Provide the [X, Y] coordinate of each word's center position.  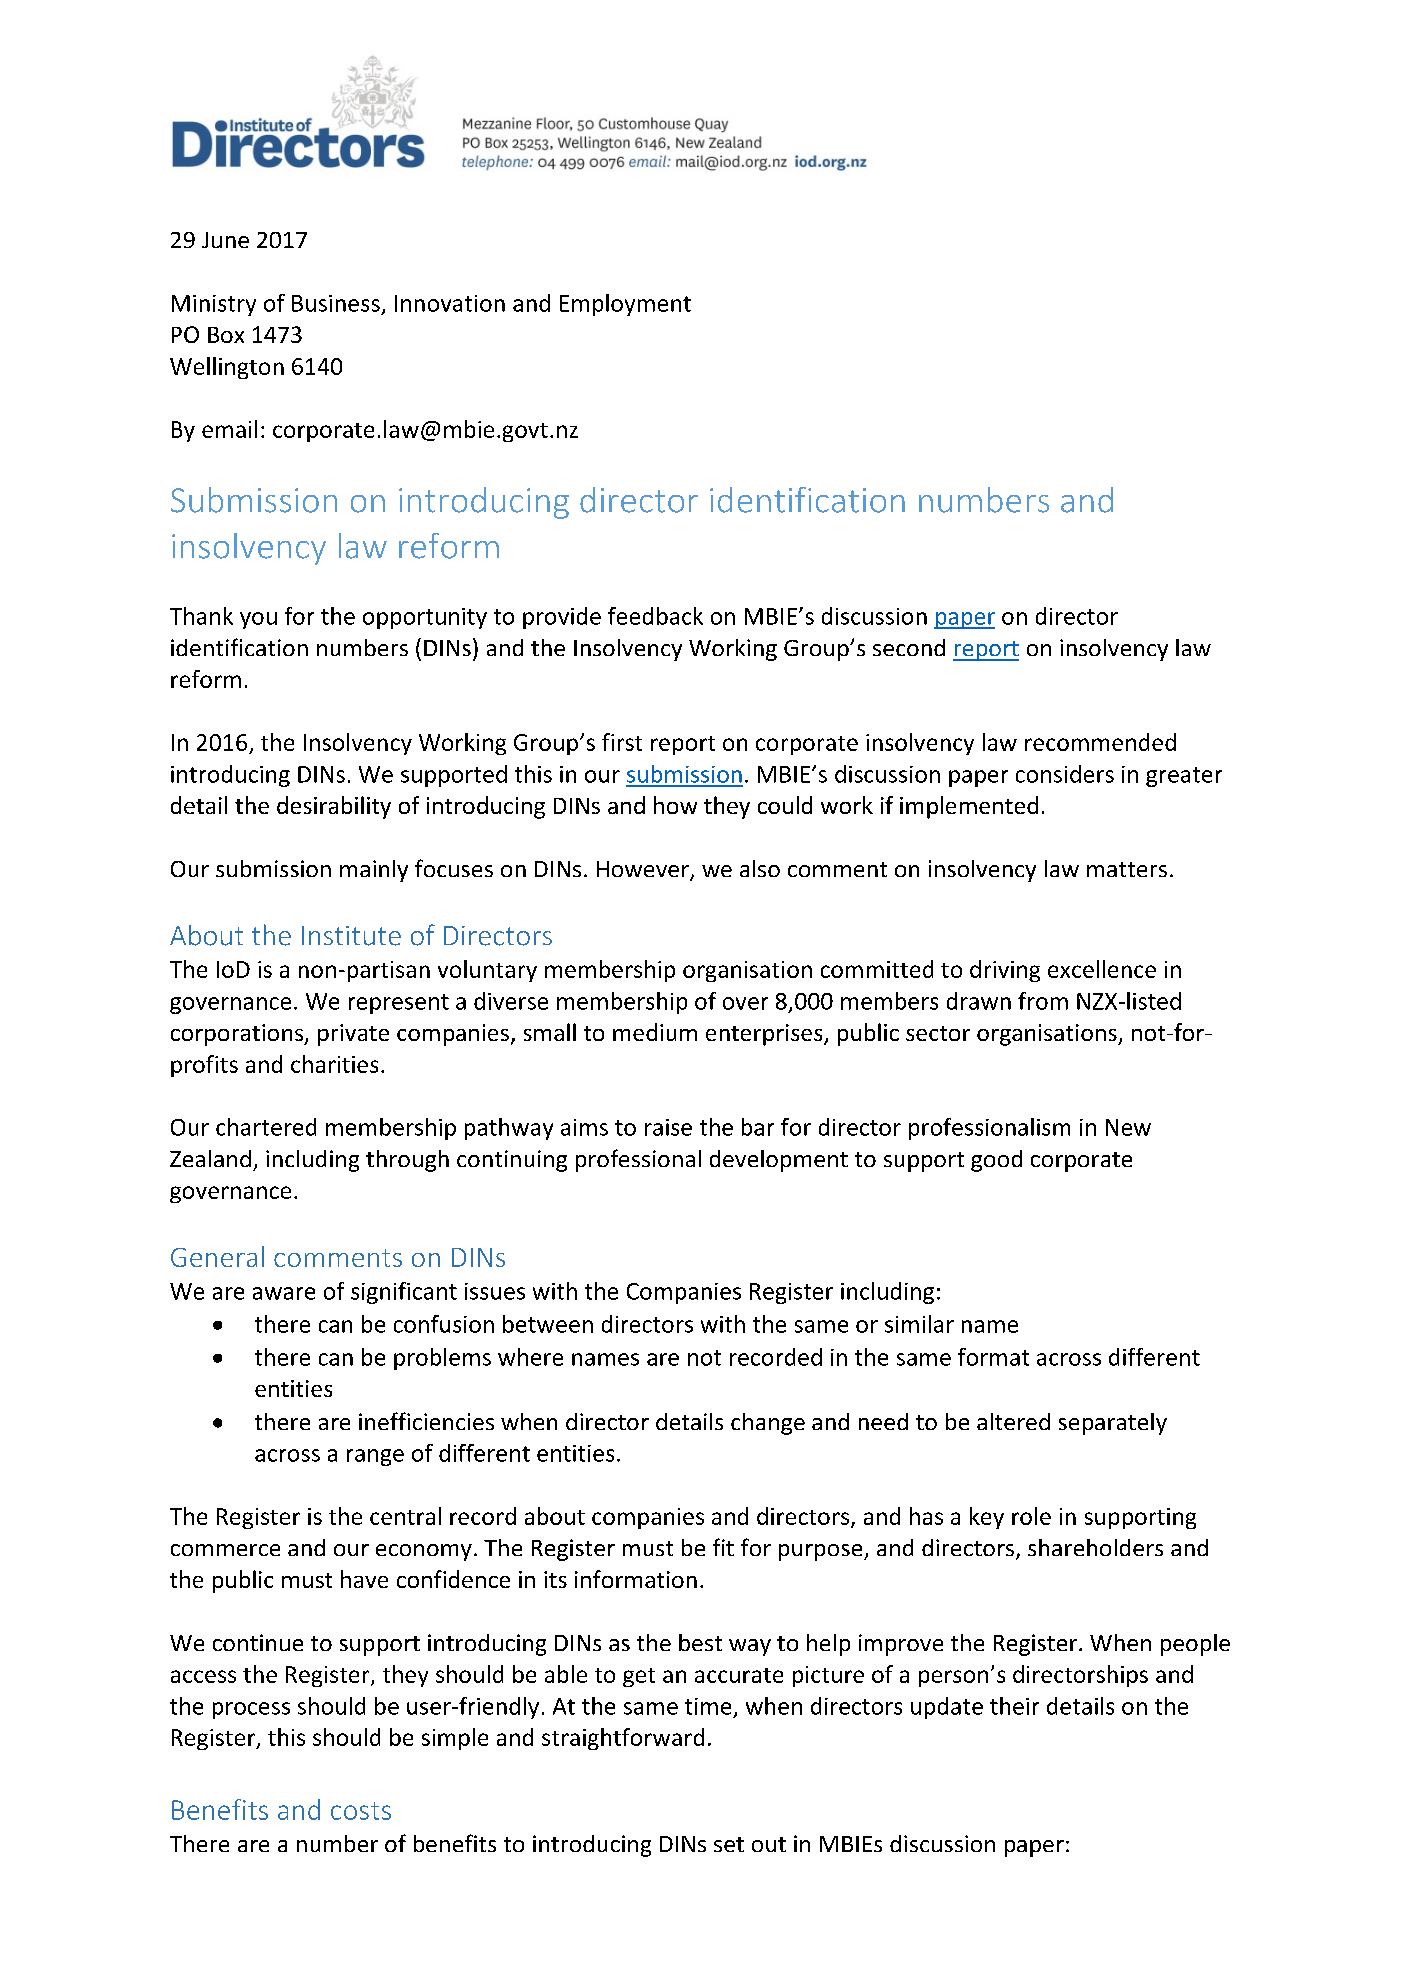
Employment [625, 305]
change [768, 1424]
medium [655, 1032]
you [258, 620]
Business [336, 303]
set [729, 1844]
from [1043, 1001]
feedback [655, 616]
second [909, 647]
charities [334, 1064]
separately [1113, 1424]
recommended [1100, 742]
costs [361, 1811]
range [375, 1457]
